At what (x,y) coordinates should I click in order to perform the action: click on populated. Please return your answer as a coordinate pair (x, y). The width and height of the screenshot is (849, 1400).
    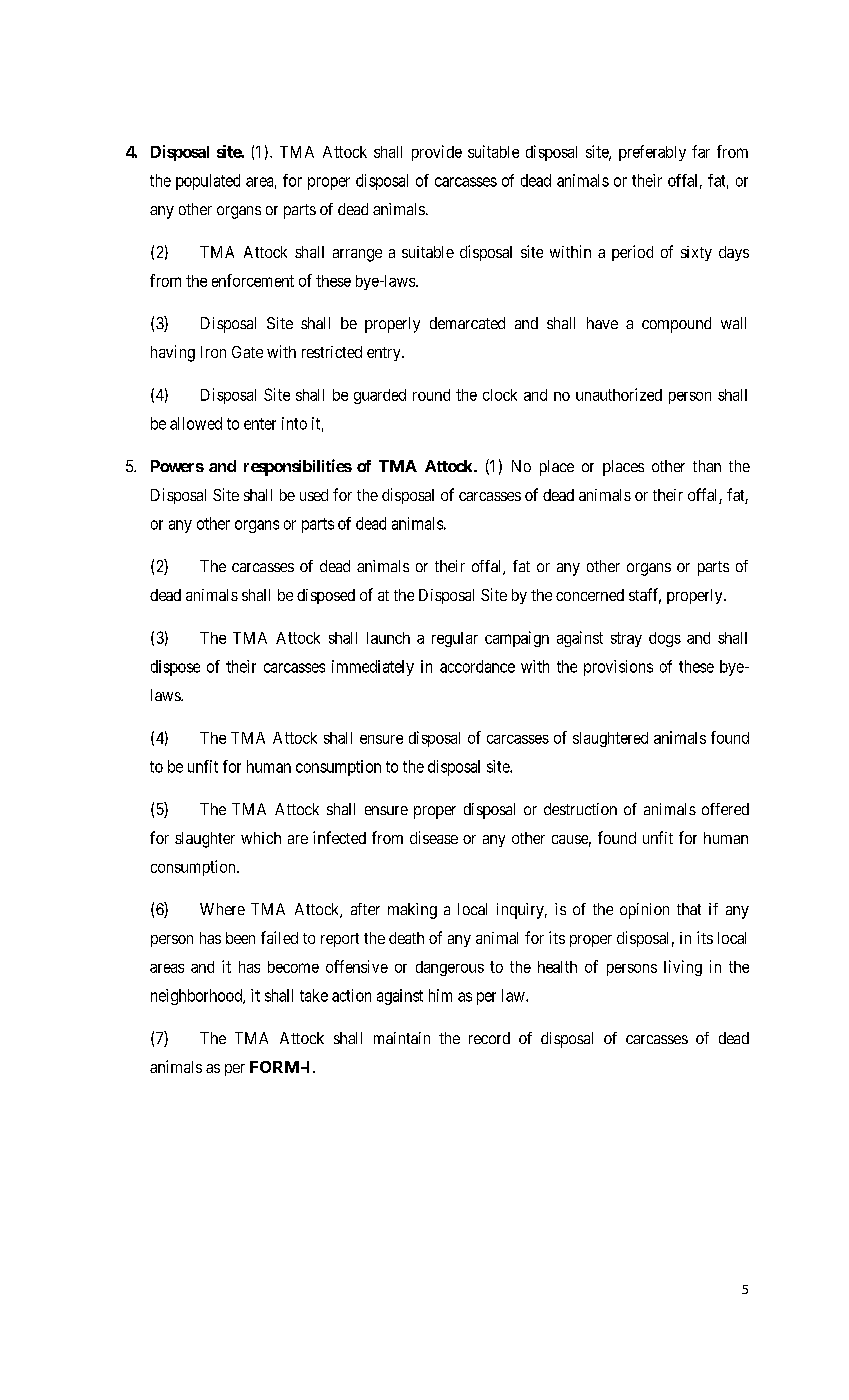
    Looking at the image, I should click on (208, 182).
